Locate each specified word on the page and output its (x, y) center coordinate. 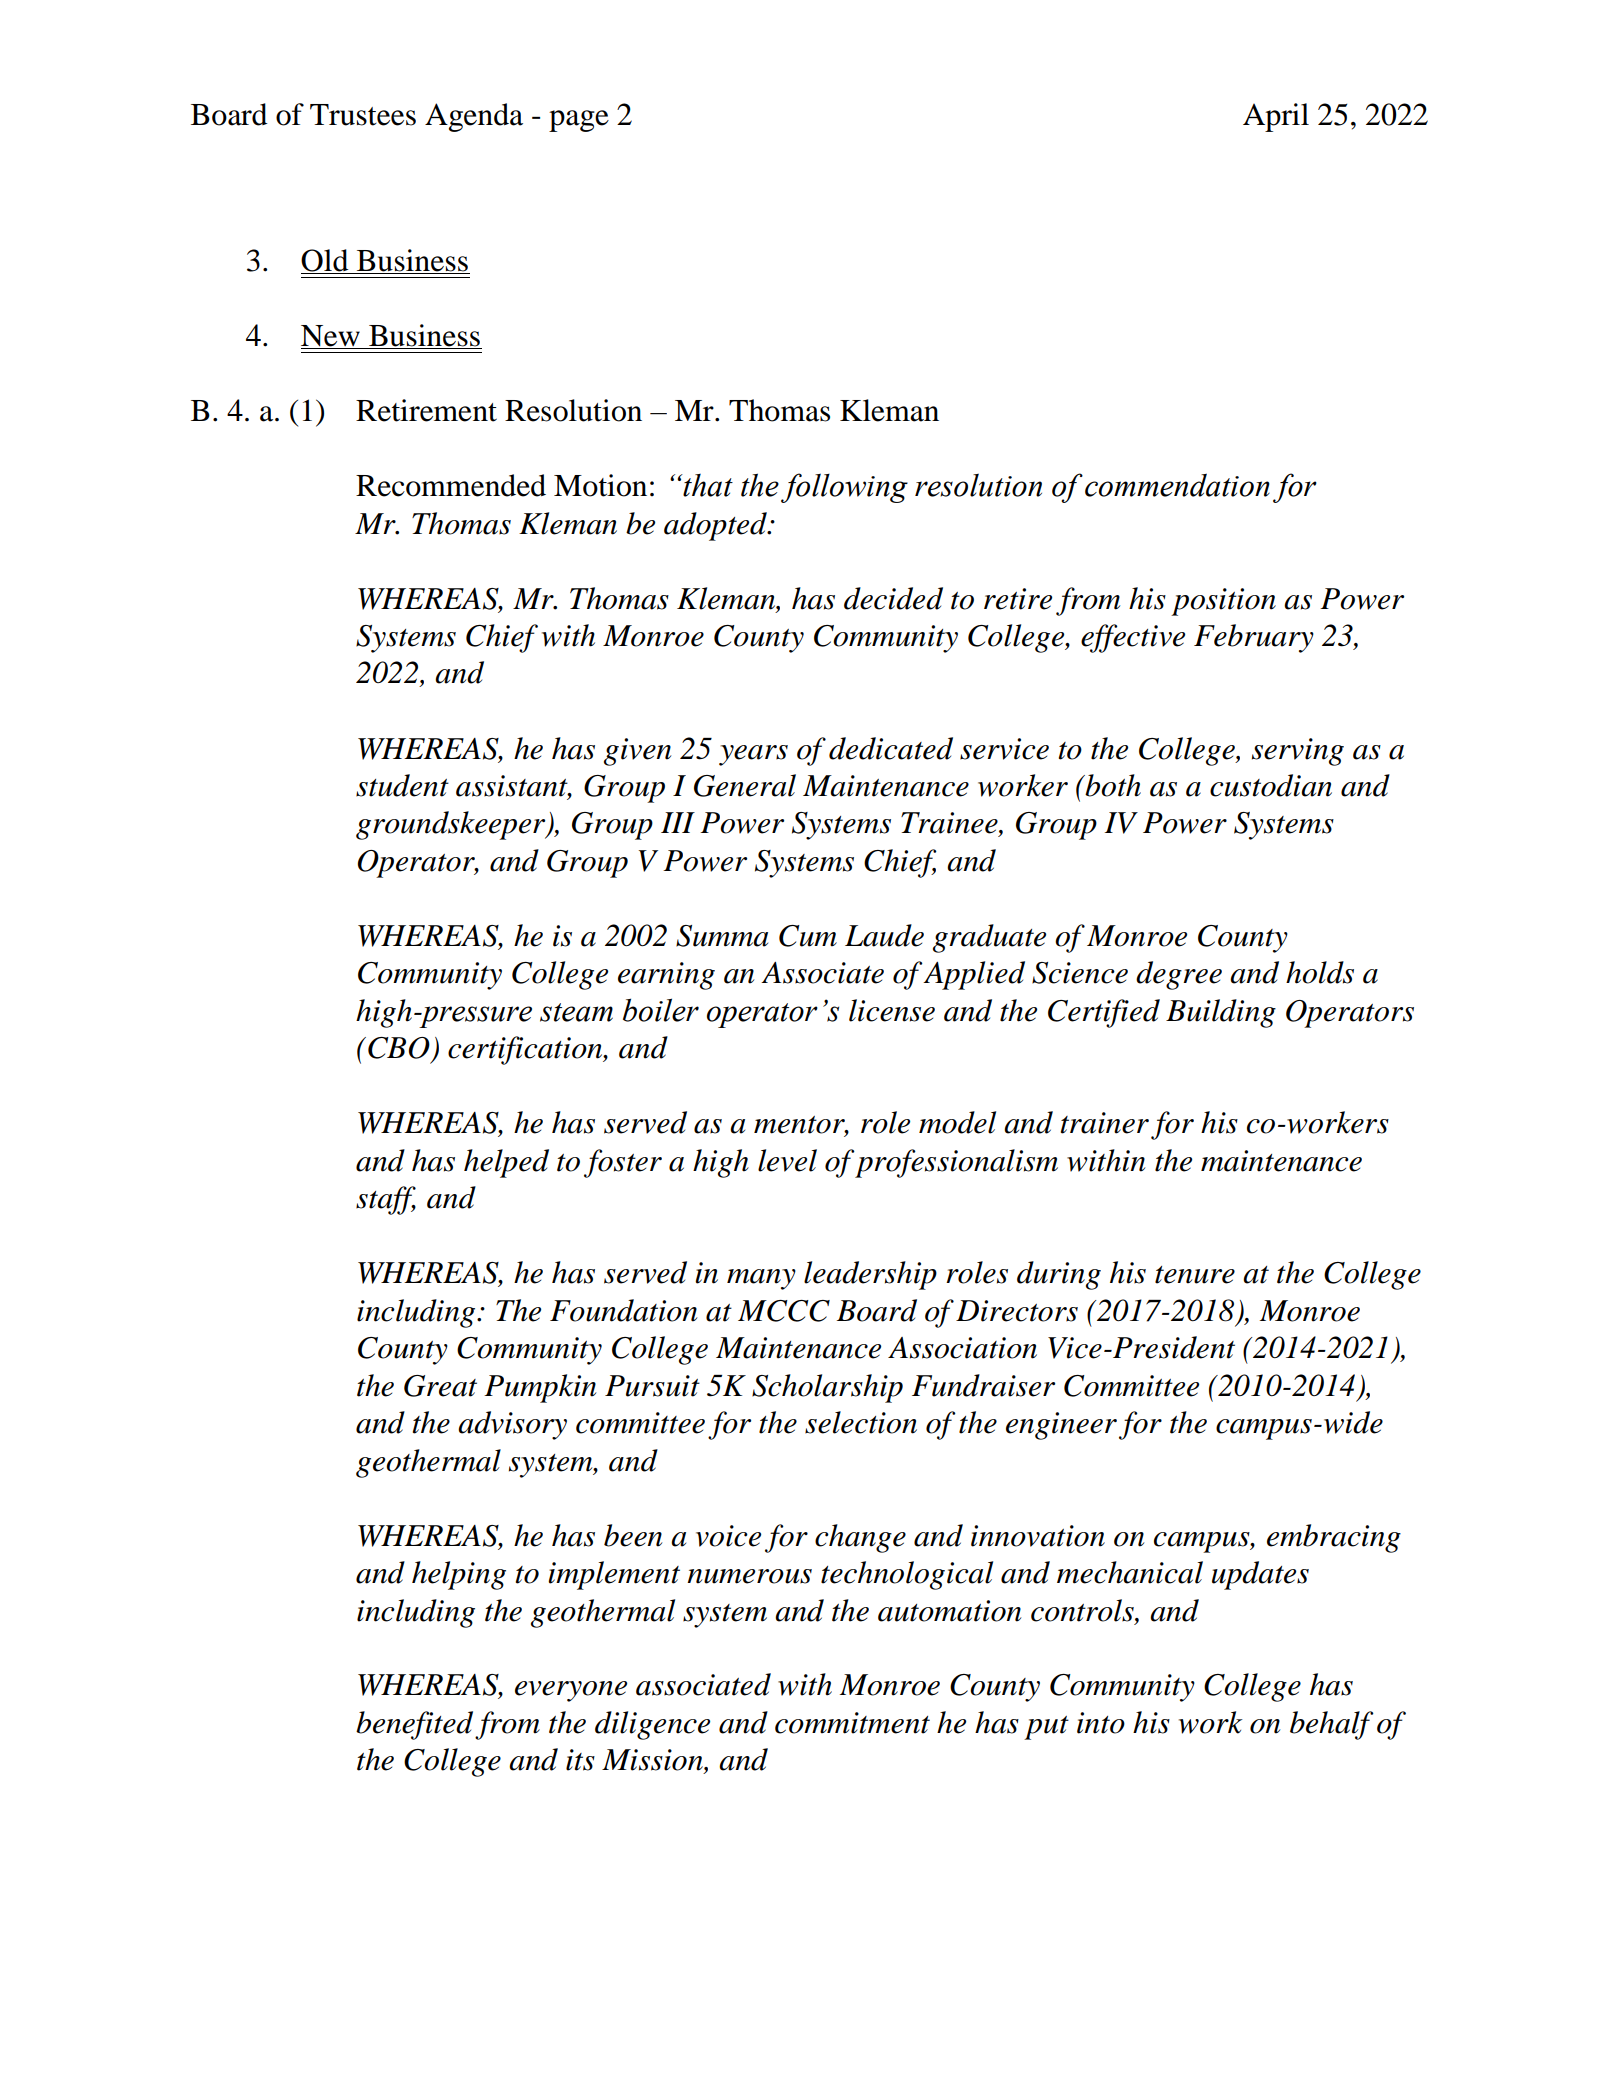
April (1276, 117)
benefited (414, 1725)
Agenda (474, 117)
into (1101, 1723)
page (579, 121)
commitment (852, 1723)
